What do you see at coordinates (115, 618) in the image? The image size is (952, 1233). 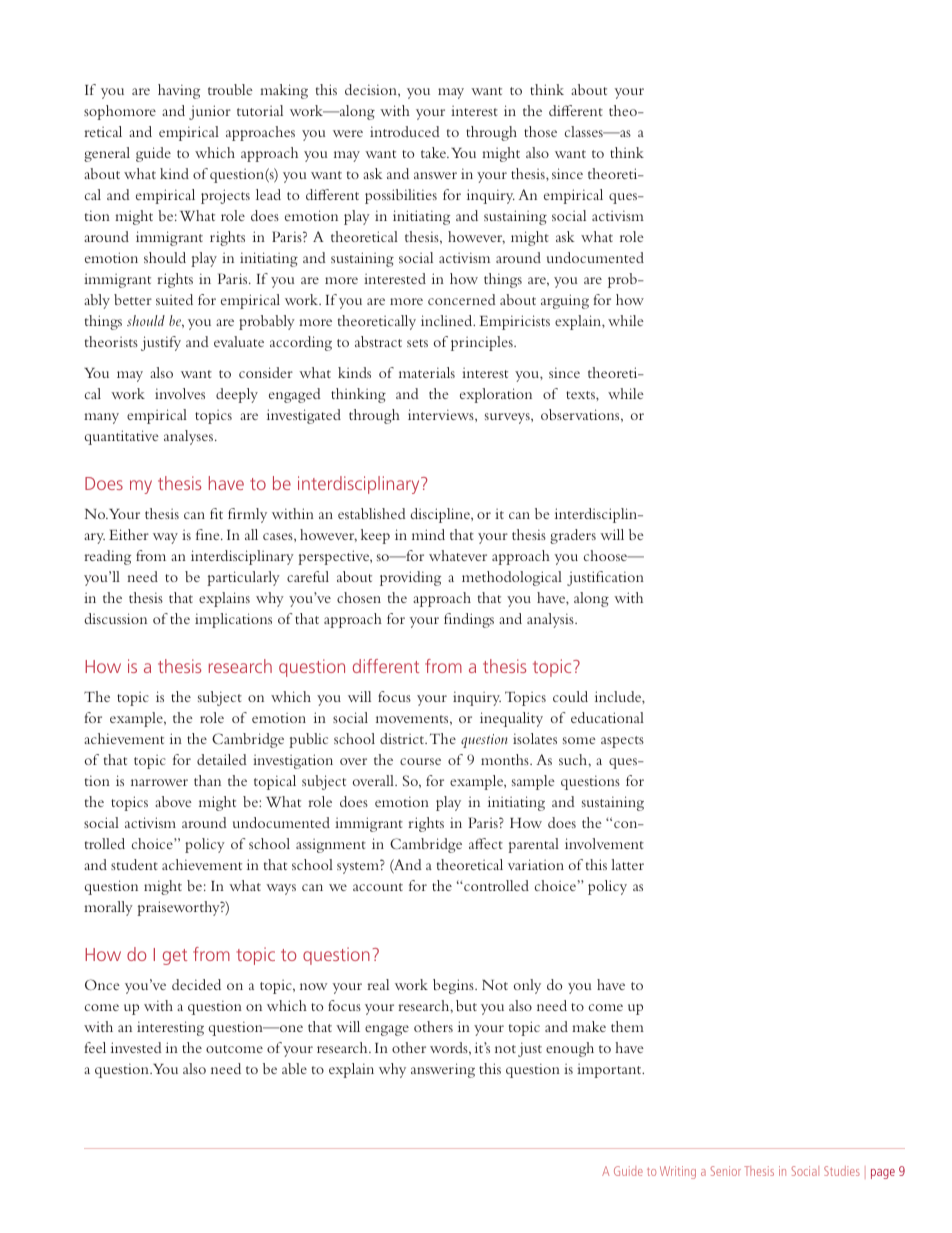 I see `discussion` at bounding box center [115, 618].
